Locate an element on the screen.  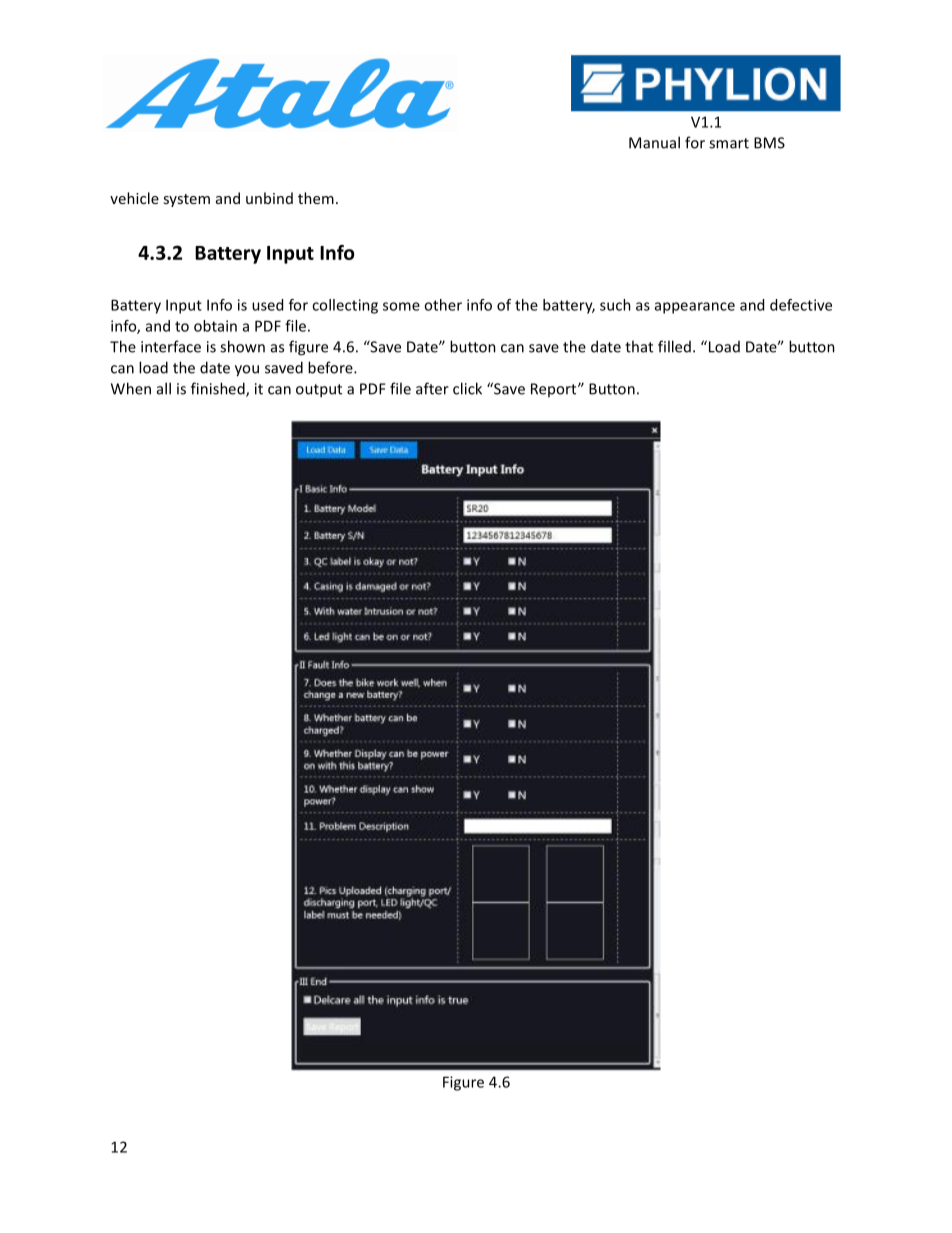
unbind is located at coordinates (269, 198).
